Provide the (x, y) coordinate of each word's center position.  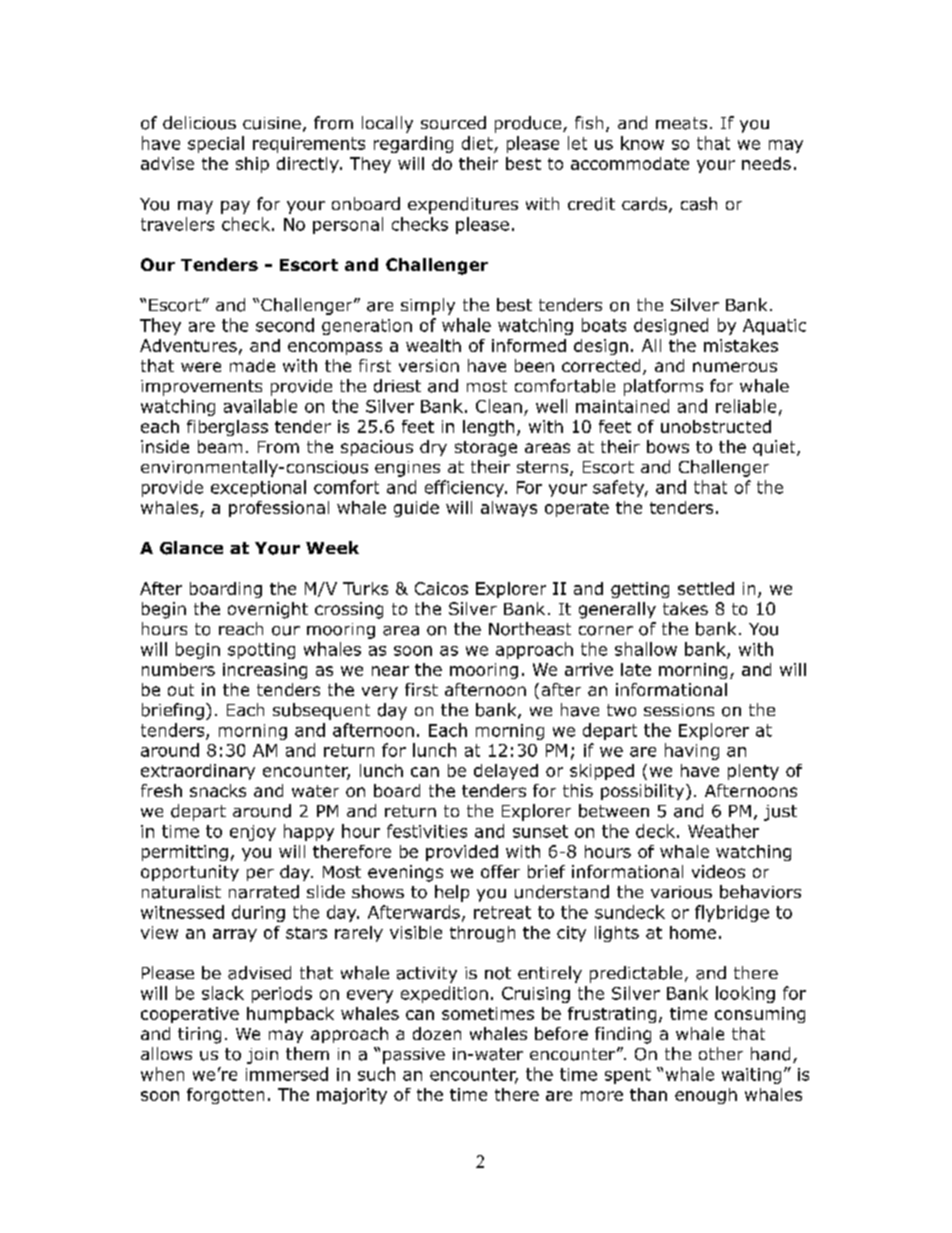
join (262, 1056)
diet (477, 143)
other (721, 1053)
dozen (437, 1033)
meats (681, 123)
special (216, 144)
